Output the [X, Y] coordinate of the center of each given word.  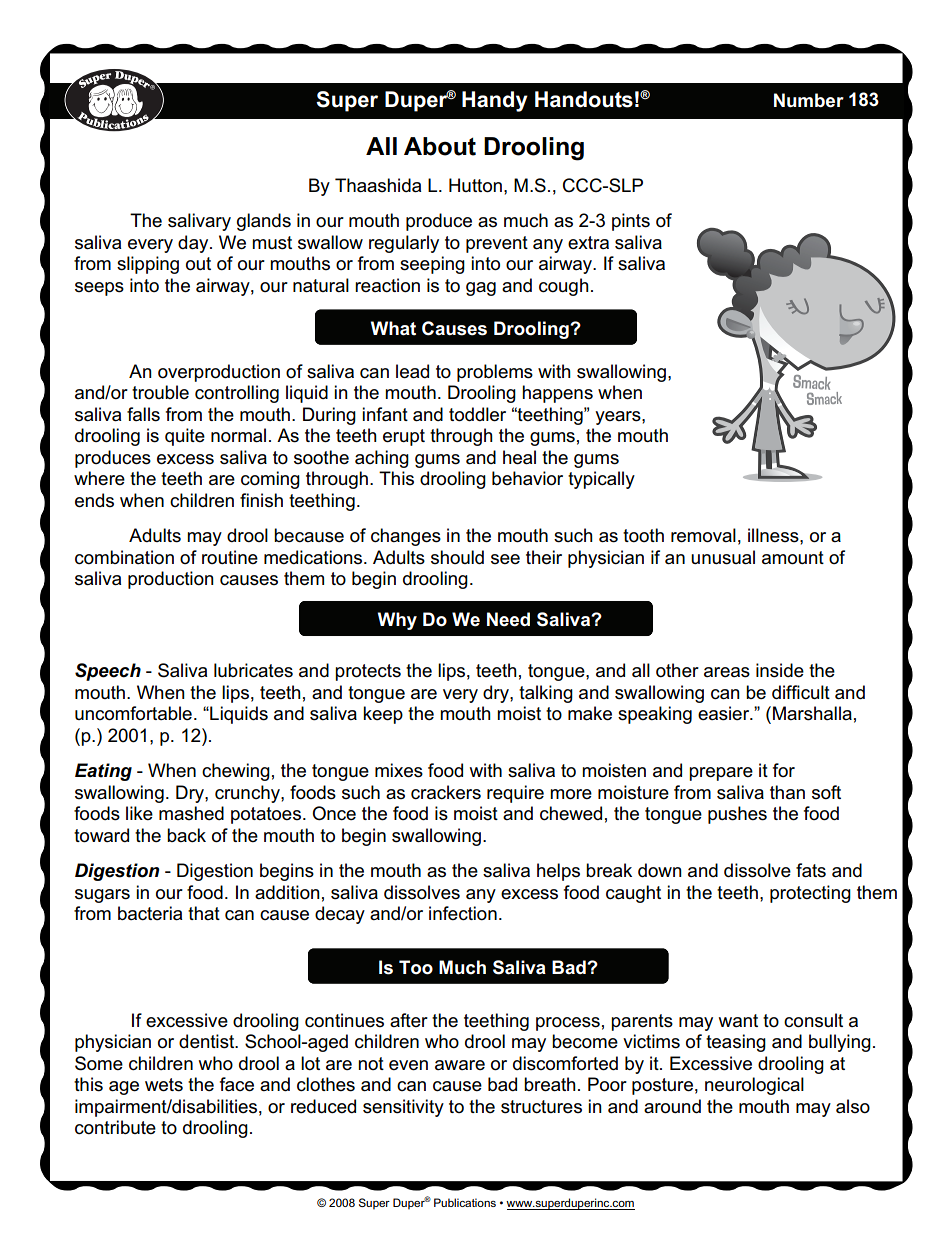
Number [809, 100]
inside [780, 670]
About [440, 146]
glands [264, 222]
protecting [810, 894]
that [204, 913]
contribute [115, 1127]
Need [508, 619]
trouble [160, 392]
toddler [477, 414]
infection [463, 913]
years [619, 418]
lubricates [253, 670]
